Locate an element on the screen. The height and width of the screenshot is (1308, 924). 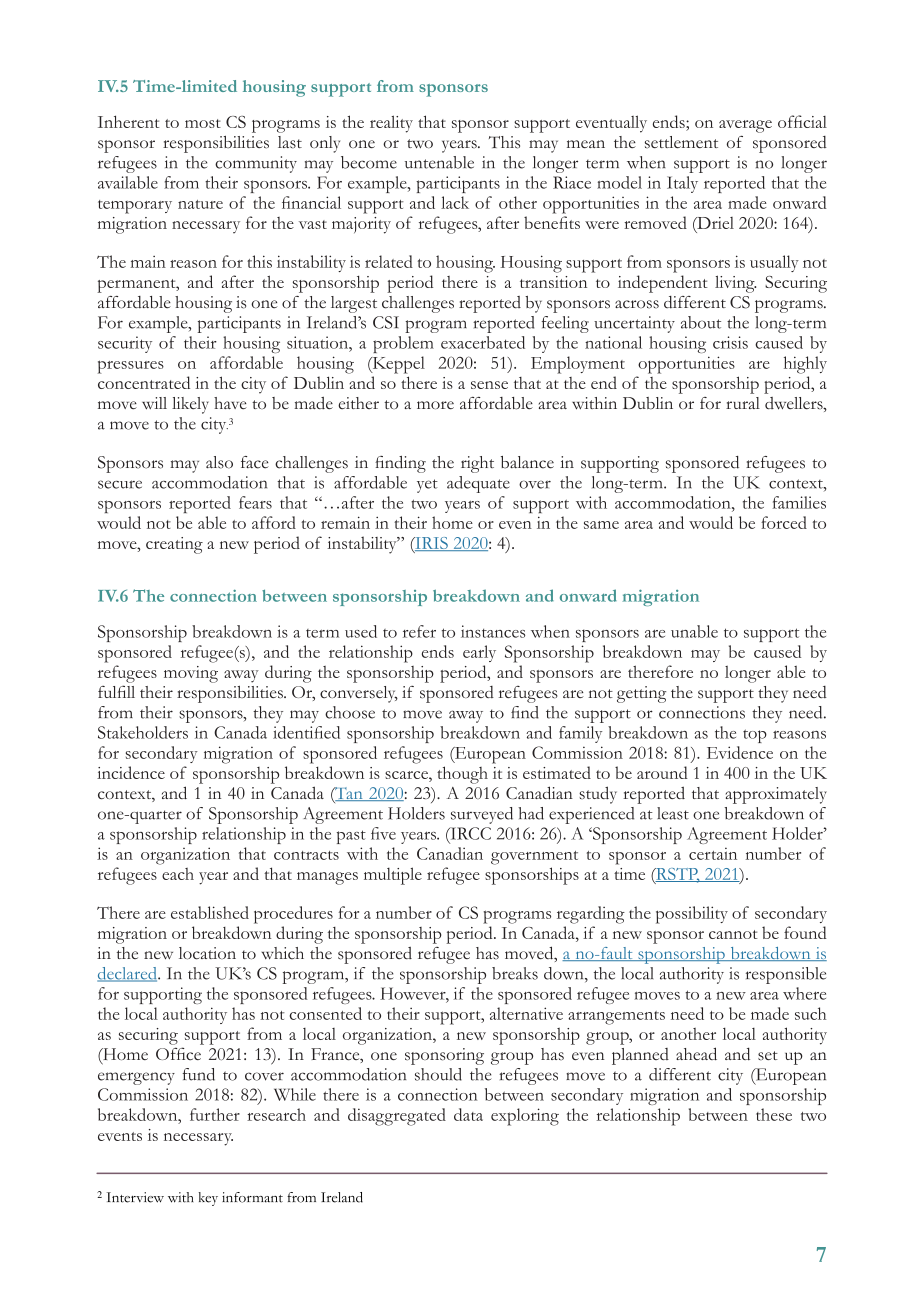
most is located at coordinates (203, 123).
